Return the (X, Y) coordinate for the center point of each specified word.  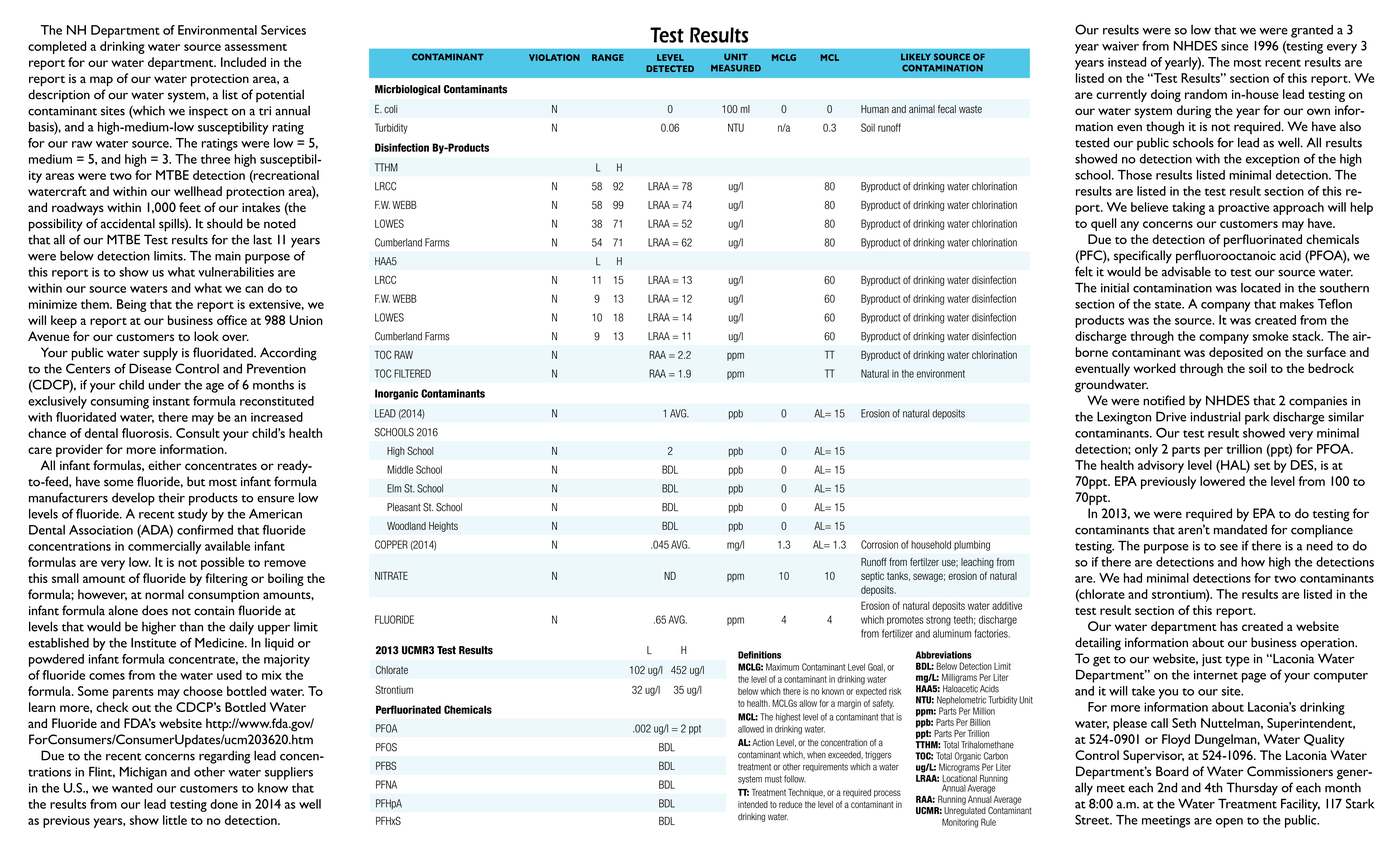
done (224, 804)
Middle (400, 469)
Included (243, 62)
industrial (1215, 417)
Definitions (759, 655)
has (1229, 626)
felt (1084, 271)
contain (214, 611)
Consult (198, 433)
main (228, 256)
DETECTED (670, 68)
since (1234, 46)
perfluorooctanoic (1226, 257)
